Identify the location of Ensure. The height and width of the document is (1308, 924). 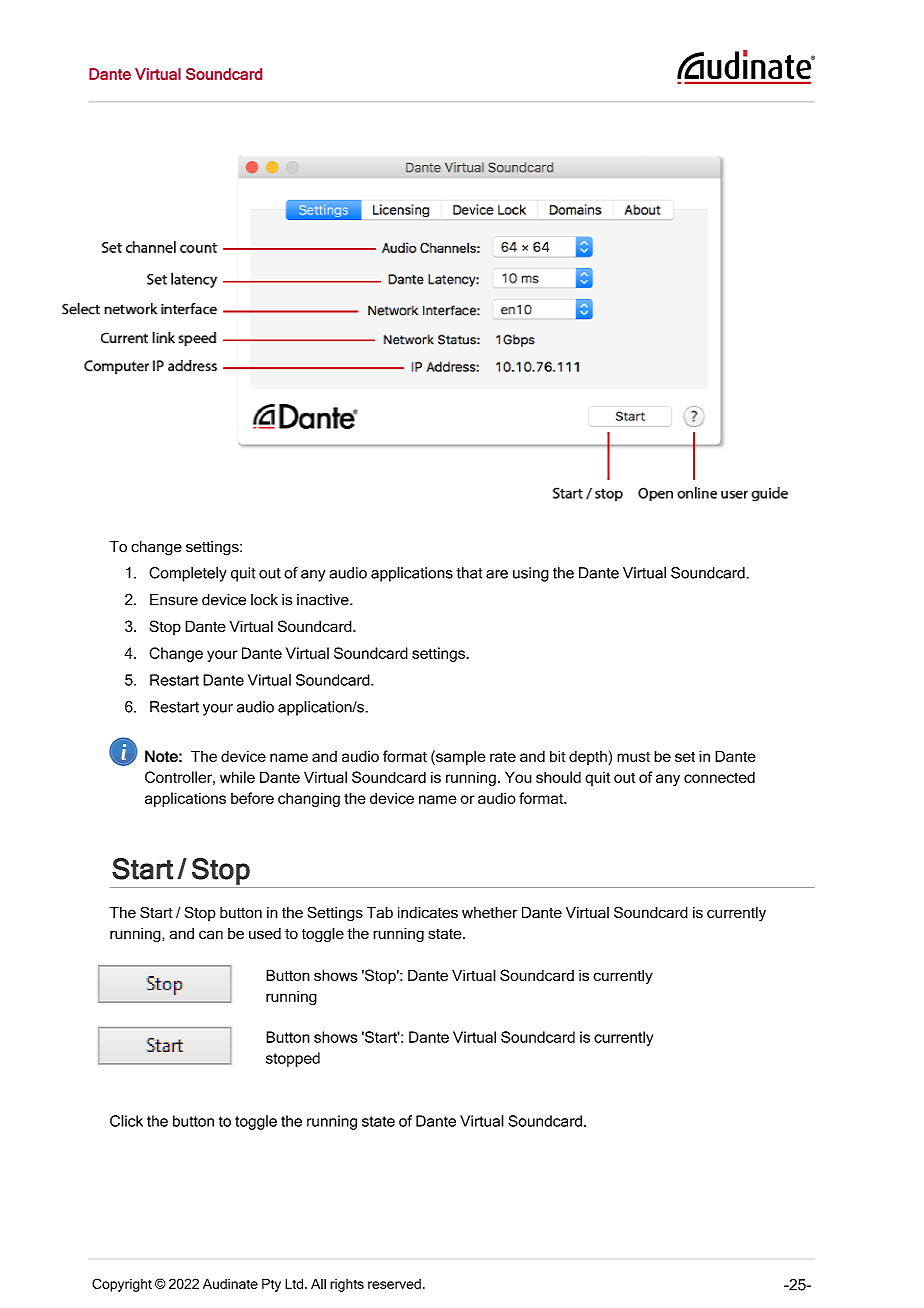
(174, 600).
